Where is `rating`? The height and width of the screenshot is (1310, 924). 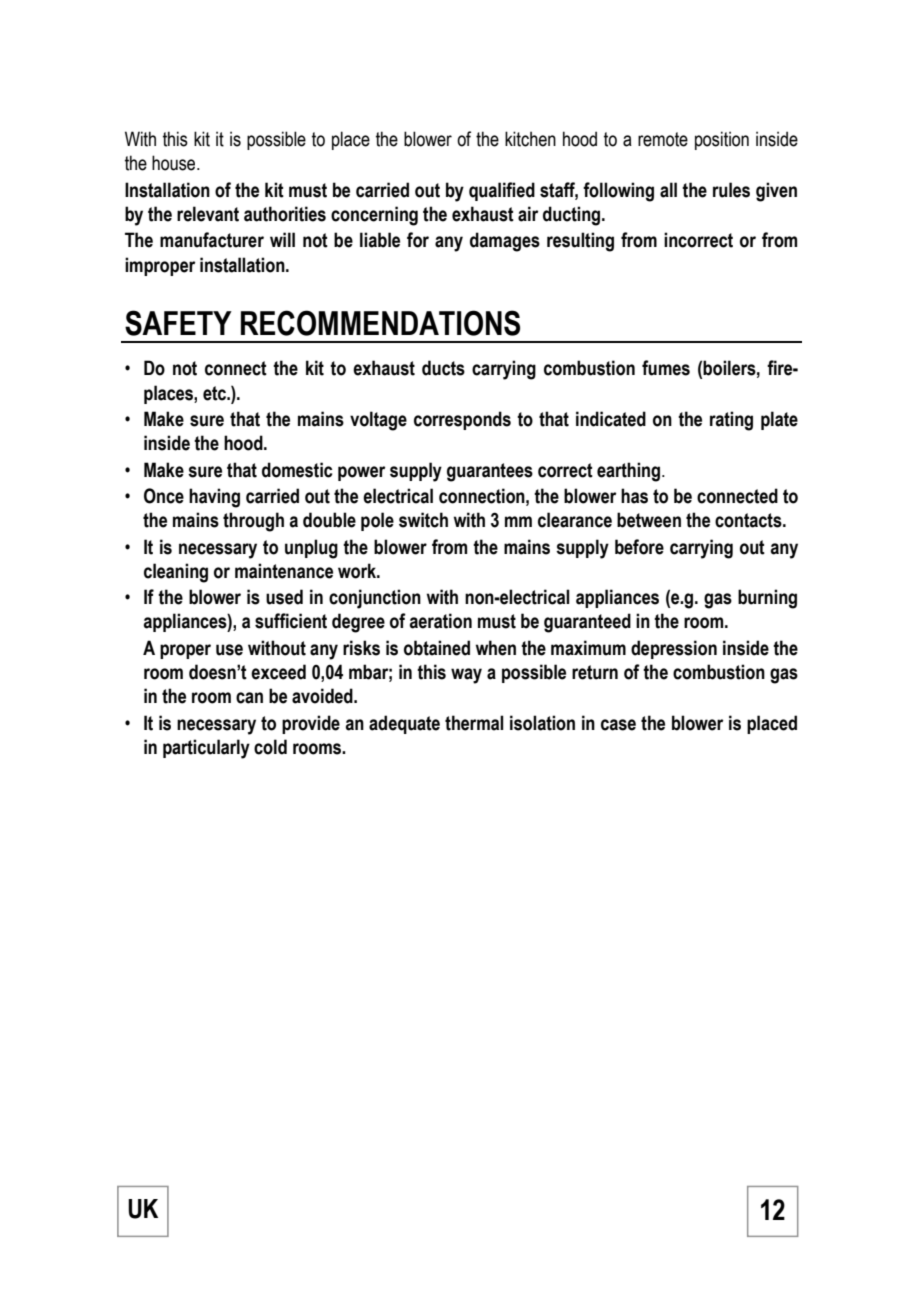
rating is located at coordinates (731, 421).
